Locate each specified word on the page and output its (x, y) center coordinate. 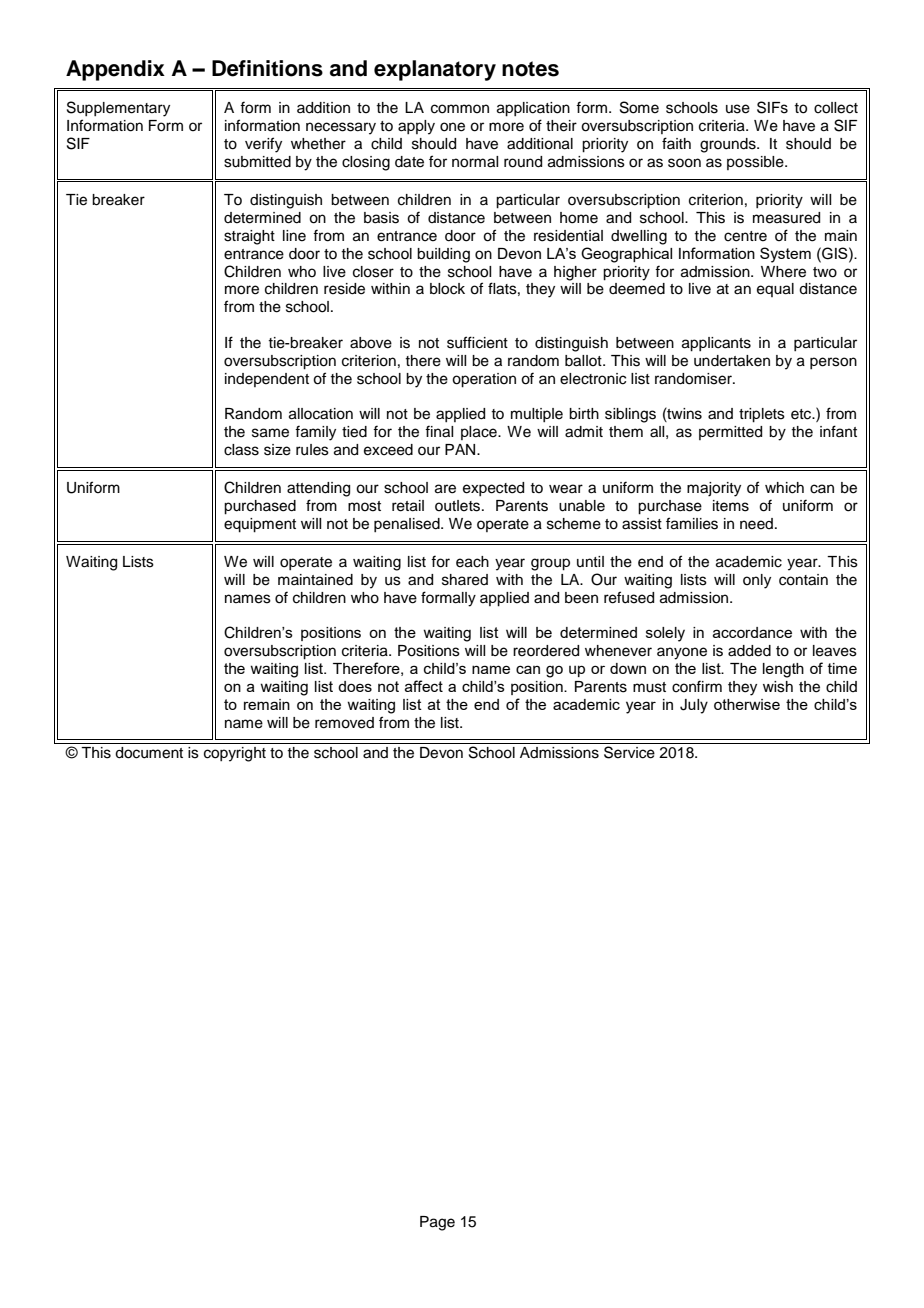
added (749, 651)
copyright (235, 754)
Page (437, 1223)
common (460, 109)
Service (629, 752)
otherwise (747, 704)
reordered (546, 651)
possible (756, 163)
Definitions (267, 68)
